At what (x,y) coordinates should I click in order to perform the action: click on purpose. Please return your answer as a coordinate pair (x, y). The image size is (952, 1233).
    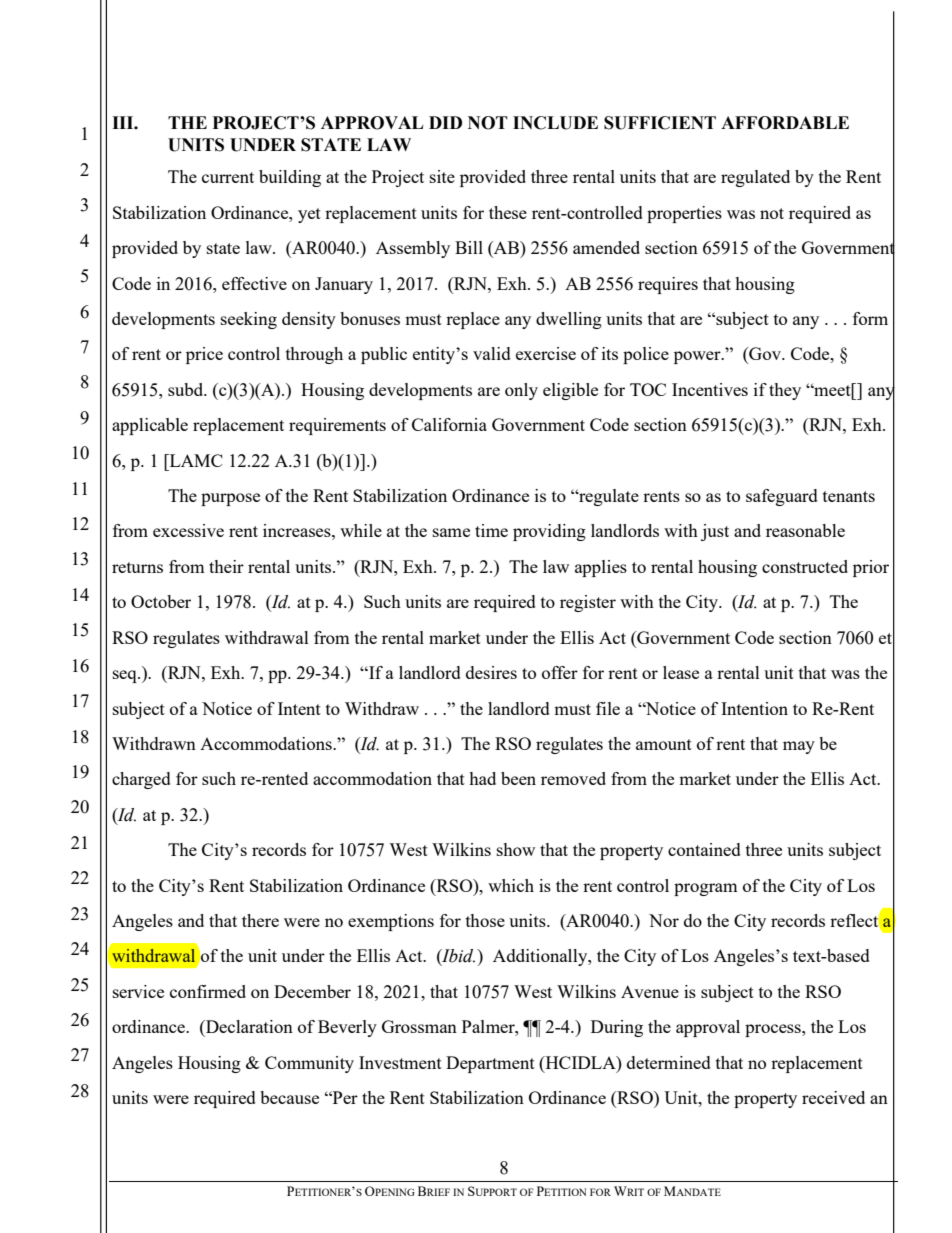
    Looking at the image, I should click on (230, 499).
